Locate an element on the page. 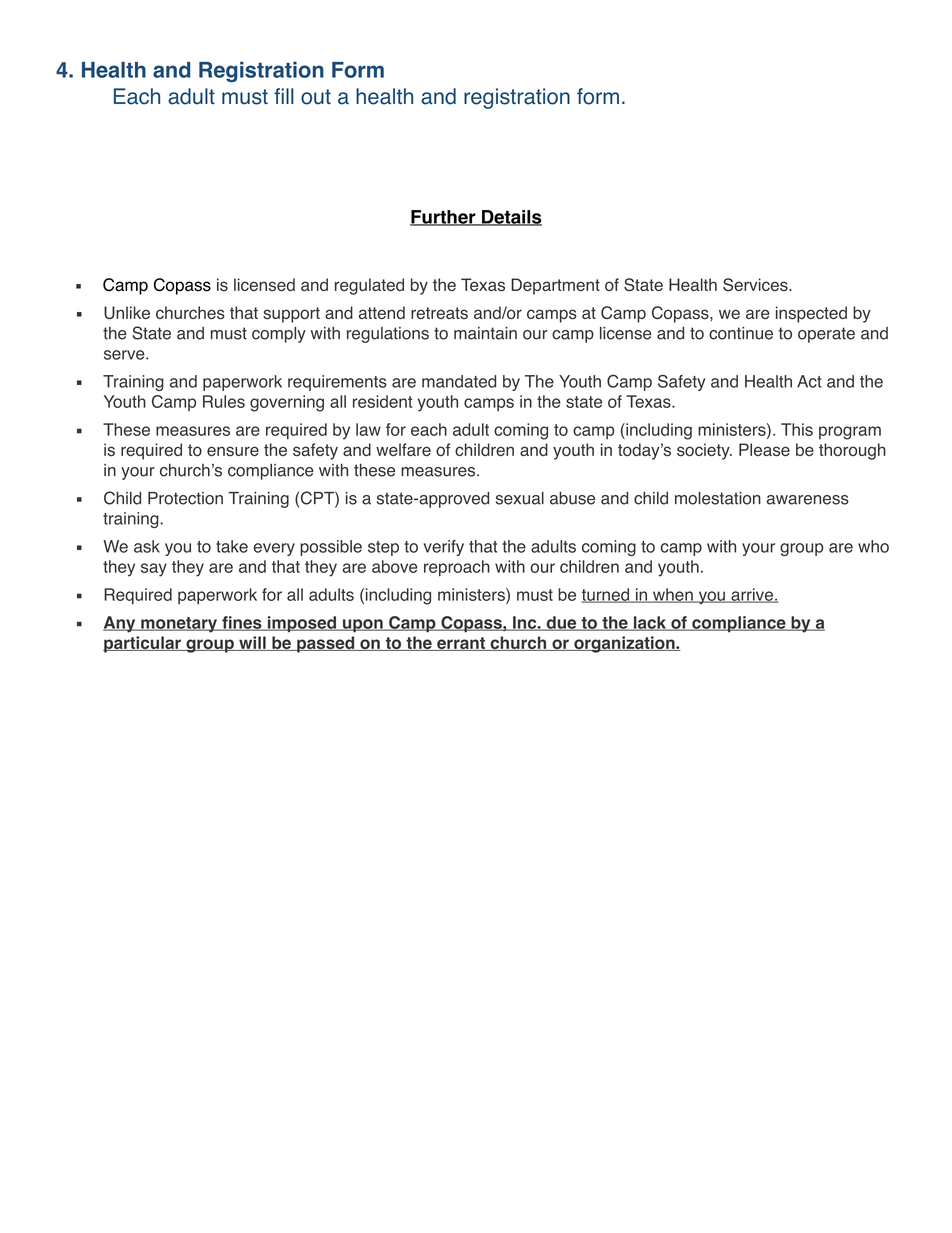  continue is located at coordinates (741, 333).
